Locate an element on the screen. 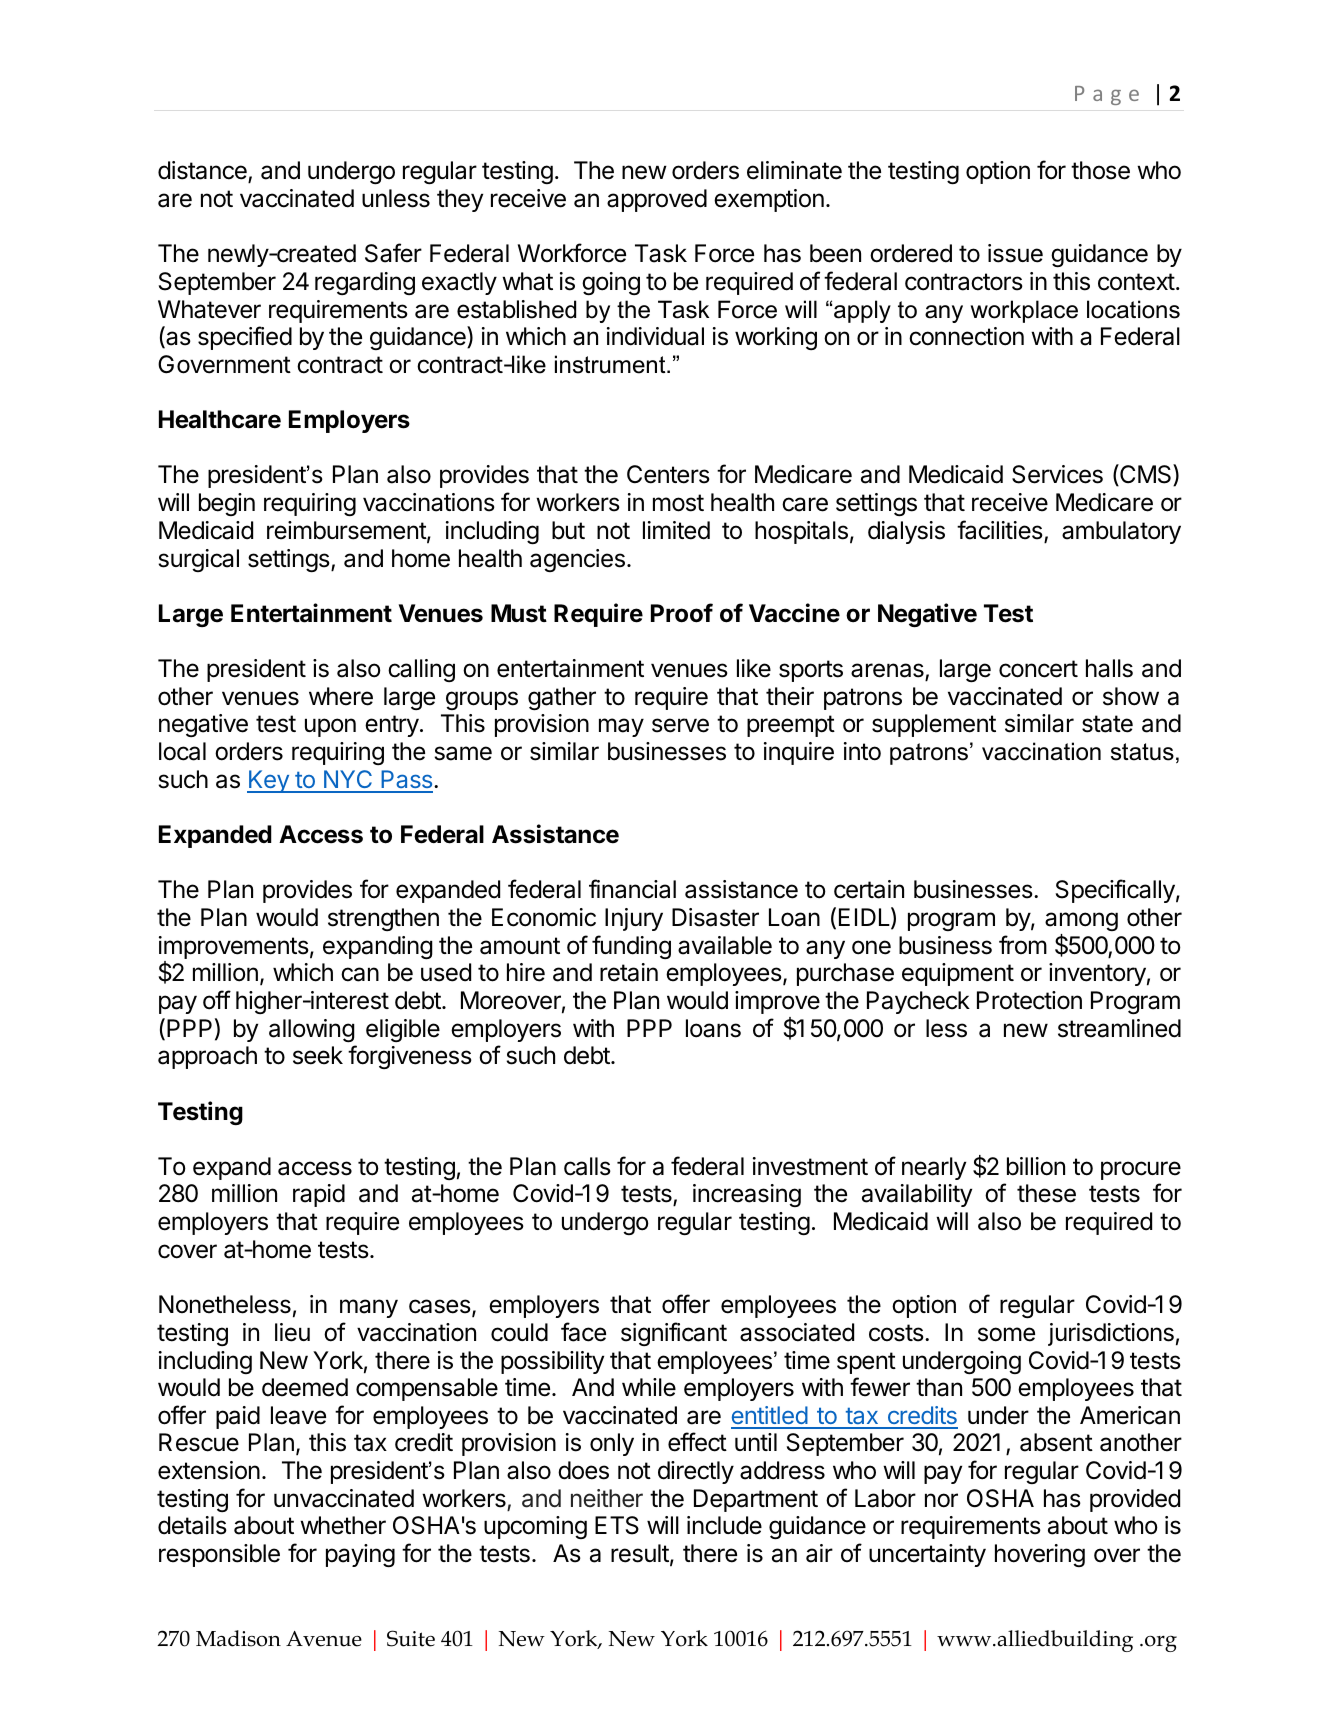 The height and width of the screenshot is (1731, 1338). strengthen is located at coordinates (383, 919).
